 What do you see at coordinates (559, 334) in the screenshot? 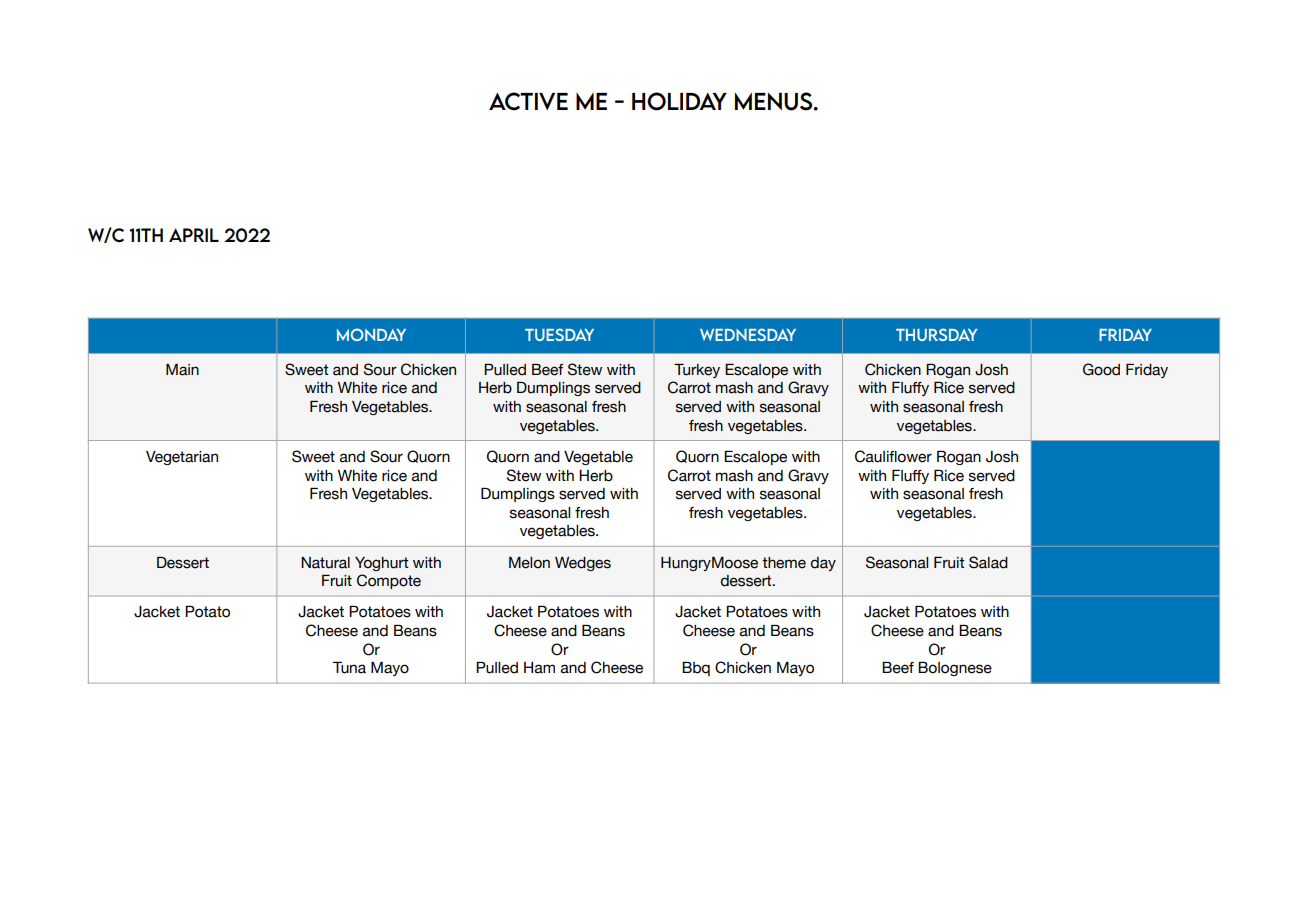
I see `TUESDAY` at bounding box center [559, 334].
